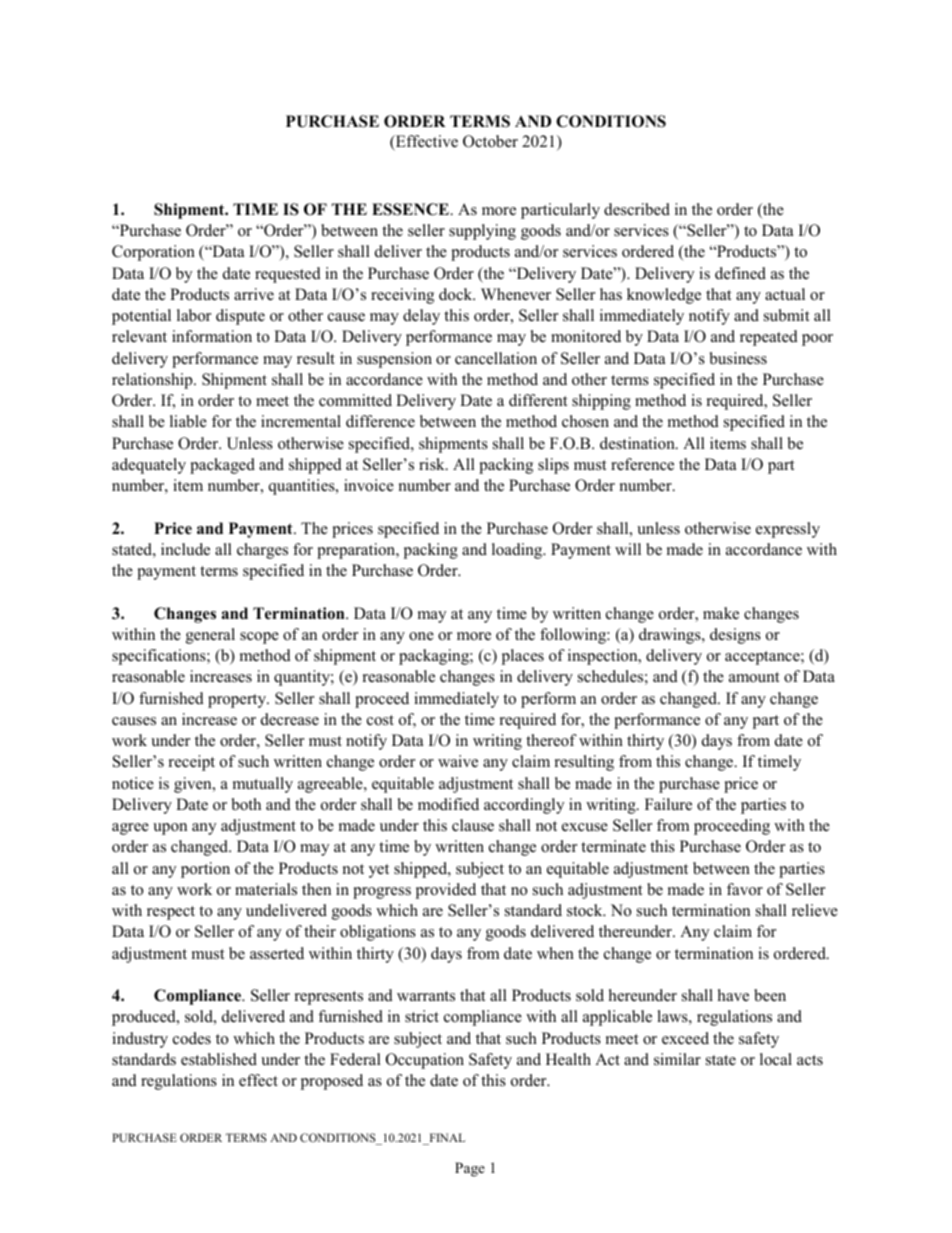 The height and width of the screenshot is (1233, 952). What do you see at coordinates (210, 636) in the screenshot?
I see `general` at bounding box center [210, 636].
